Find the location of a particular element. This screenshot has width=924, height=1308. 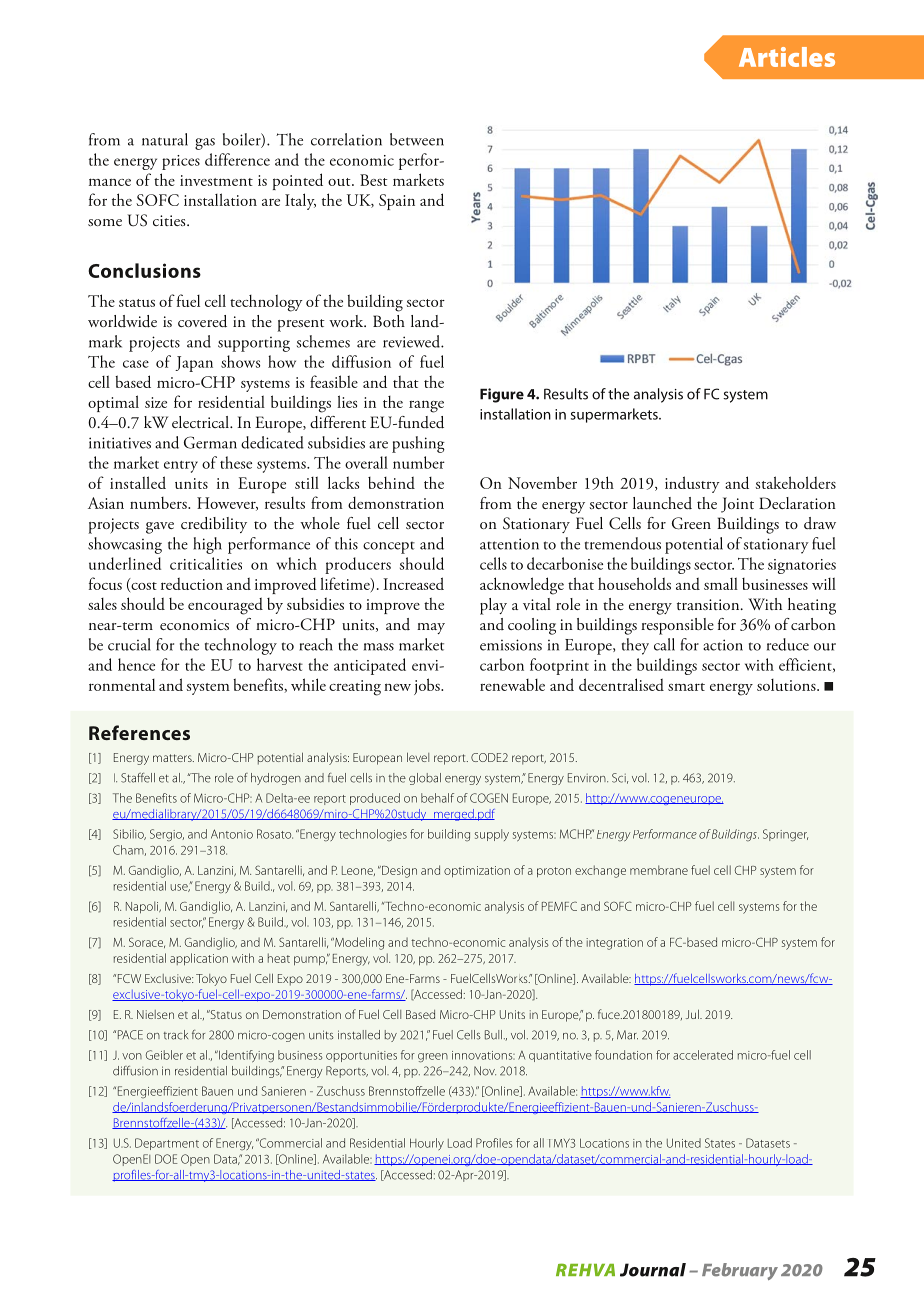

application is located at coordinates (199, 959).
